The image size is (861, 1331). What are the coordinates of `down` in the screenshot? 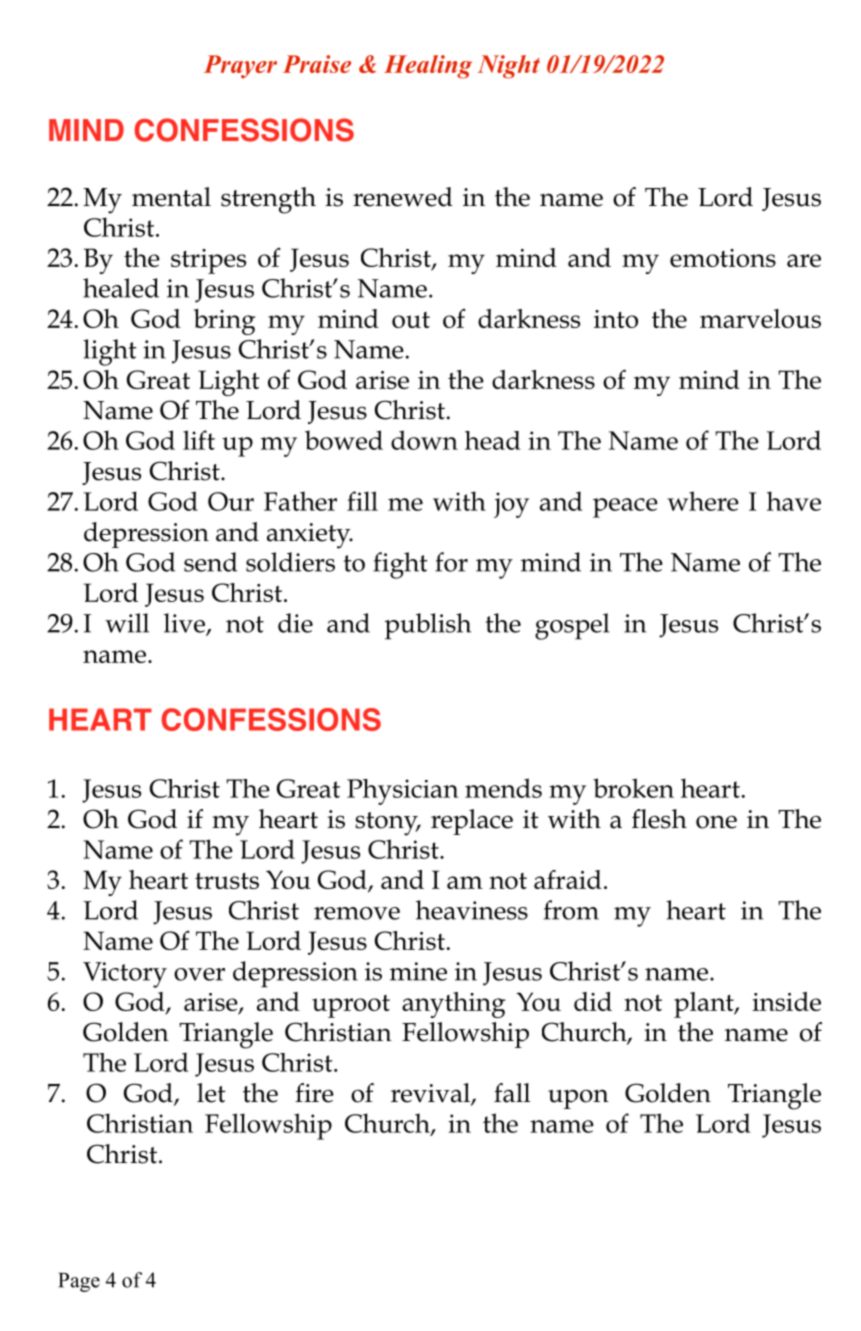 It's located at (424, 440).
